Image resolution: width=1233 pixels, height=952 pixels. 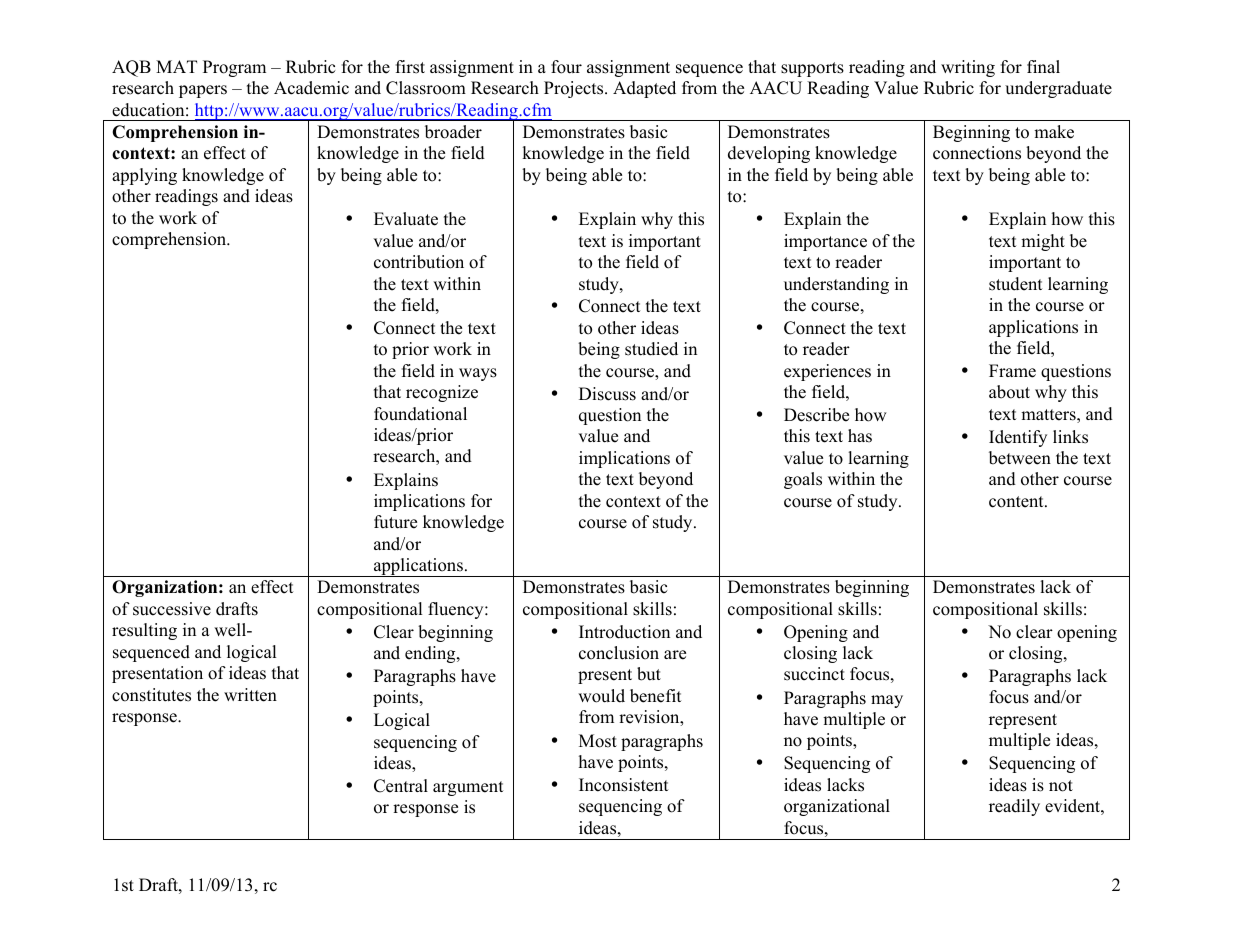 I want to click on writing, so click(x=968, y=68).
